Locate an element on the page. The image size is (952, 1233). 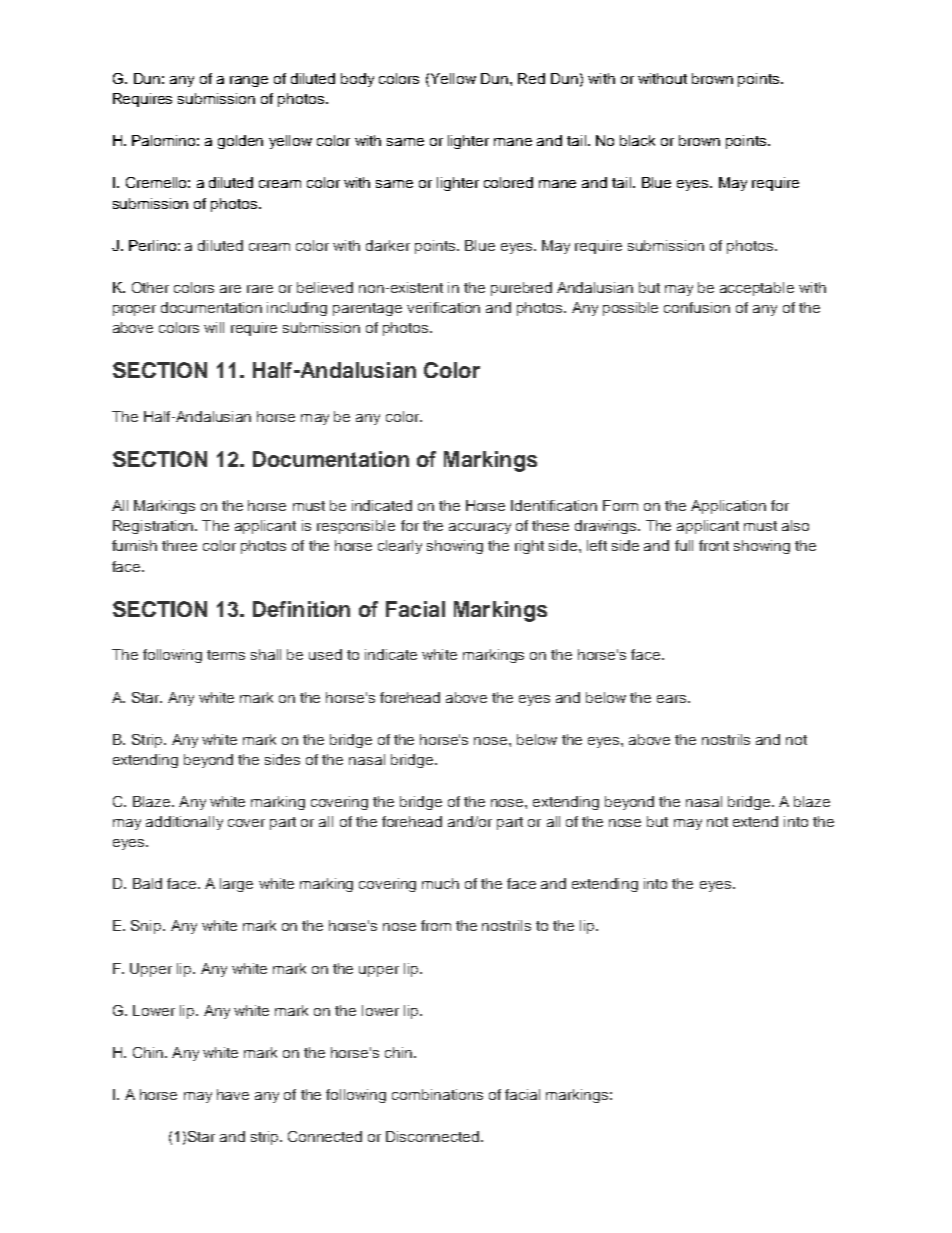
accuracy is located at coordinates (480, 528).
